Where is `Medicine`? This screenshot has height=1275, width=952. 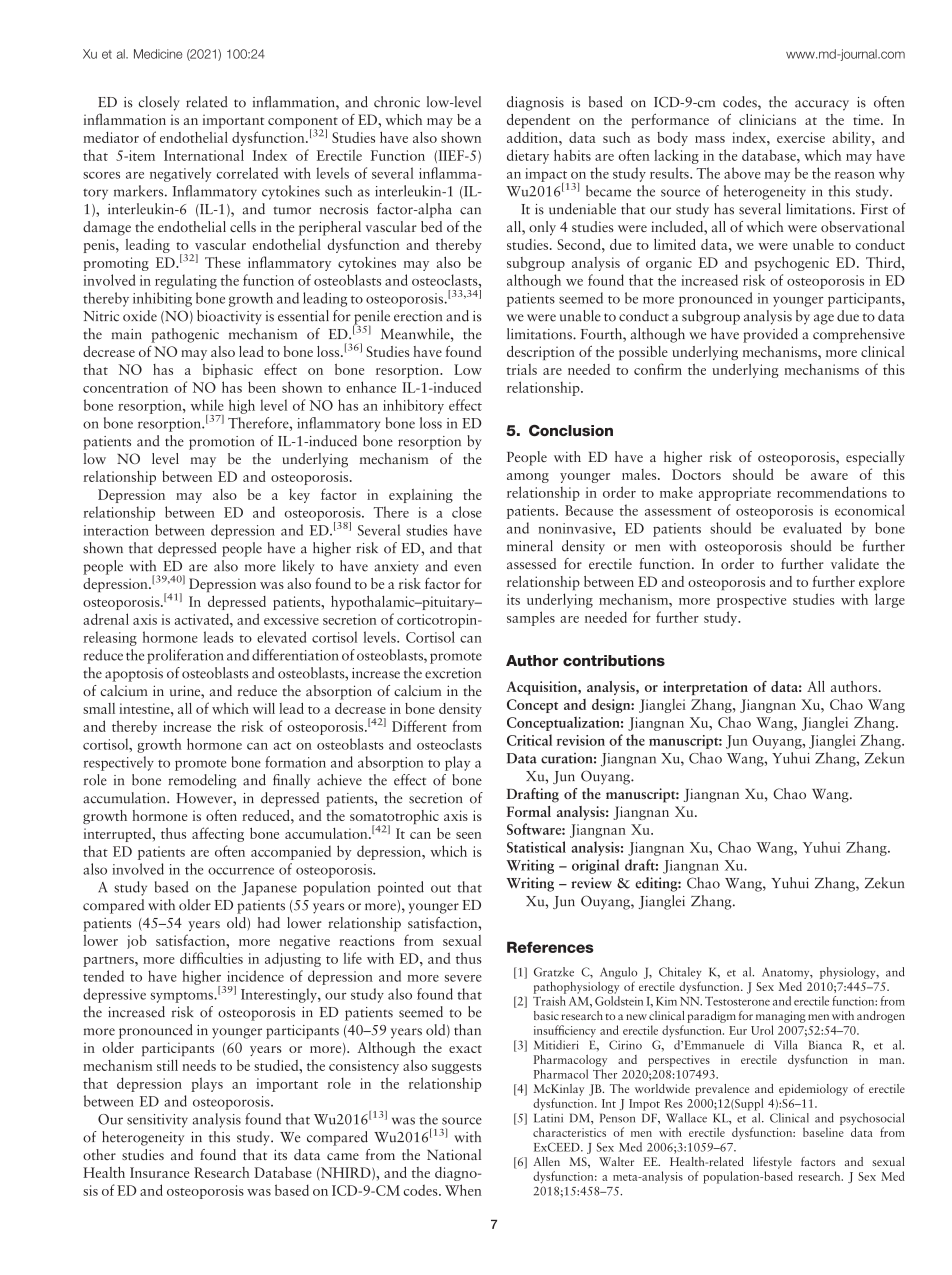
Medicine is located at coordinates (158, 54).
